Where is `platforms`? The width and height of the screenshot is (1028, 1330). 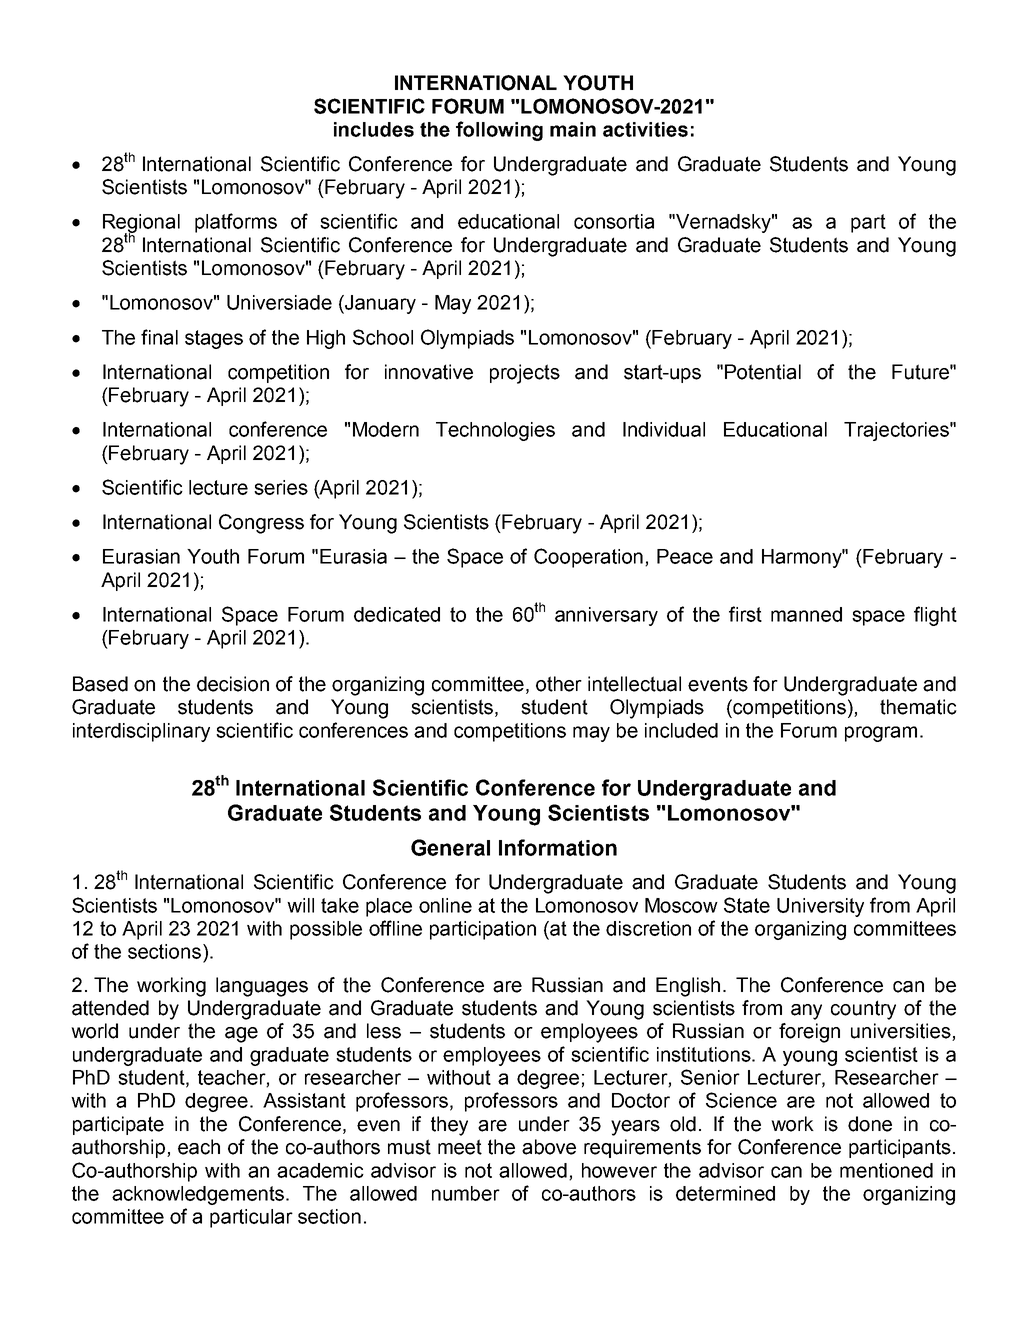 platforms is located at coordinates (236, 223).
